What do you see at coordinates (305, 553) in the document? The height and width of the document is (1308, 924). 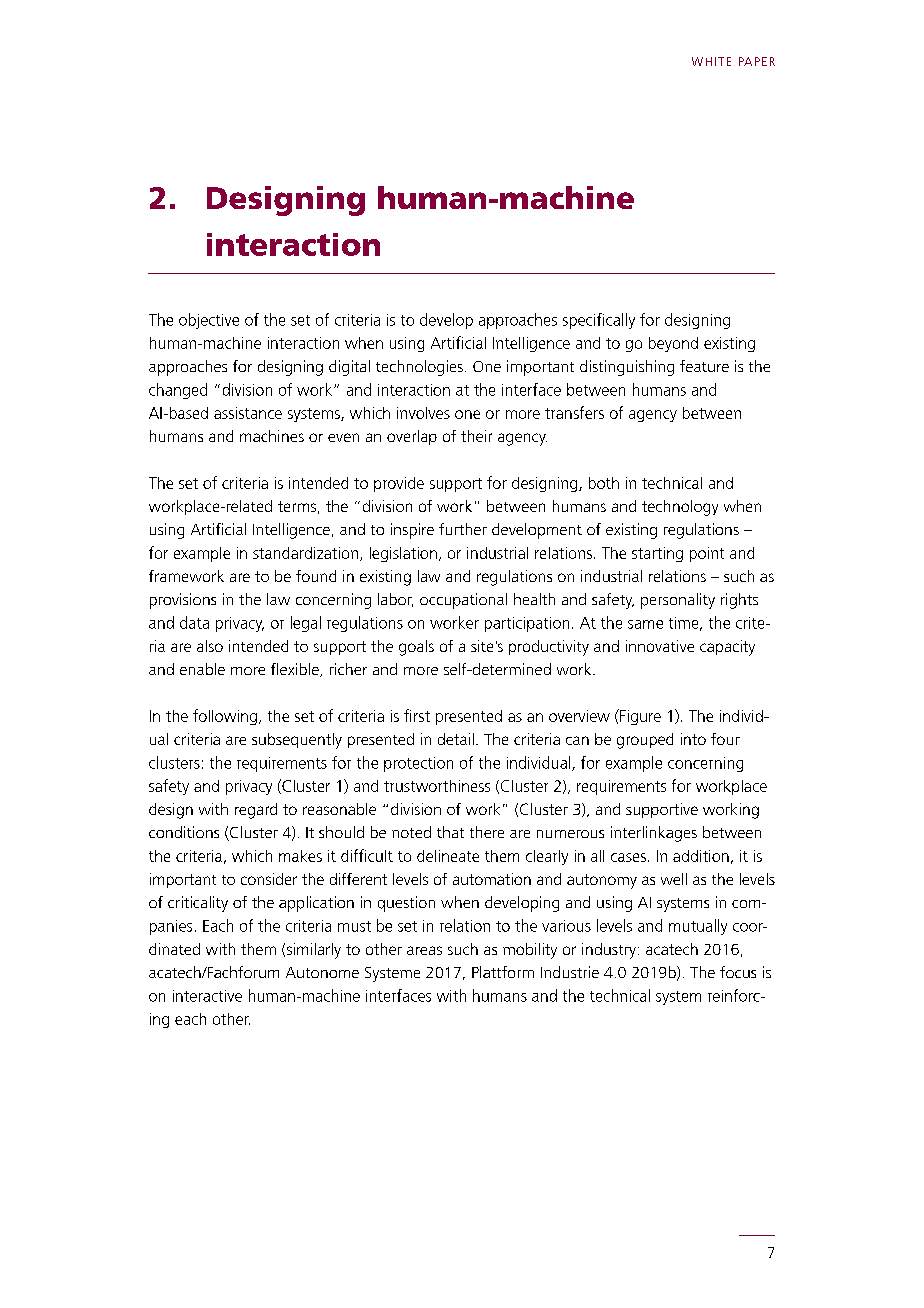 I see `standardization` at bounding box center [305, 553].
